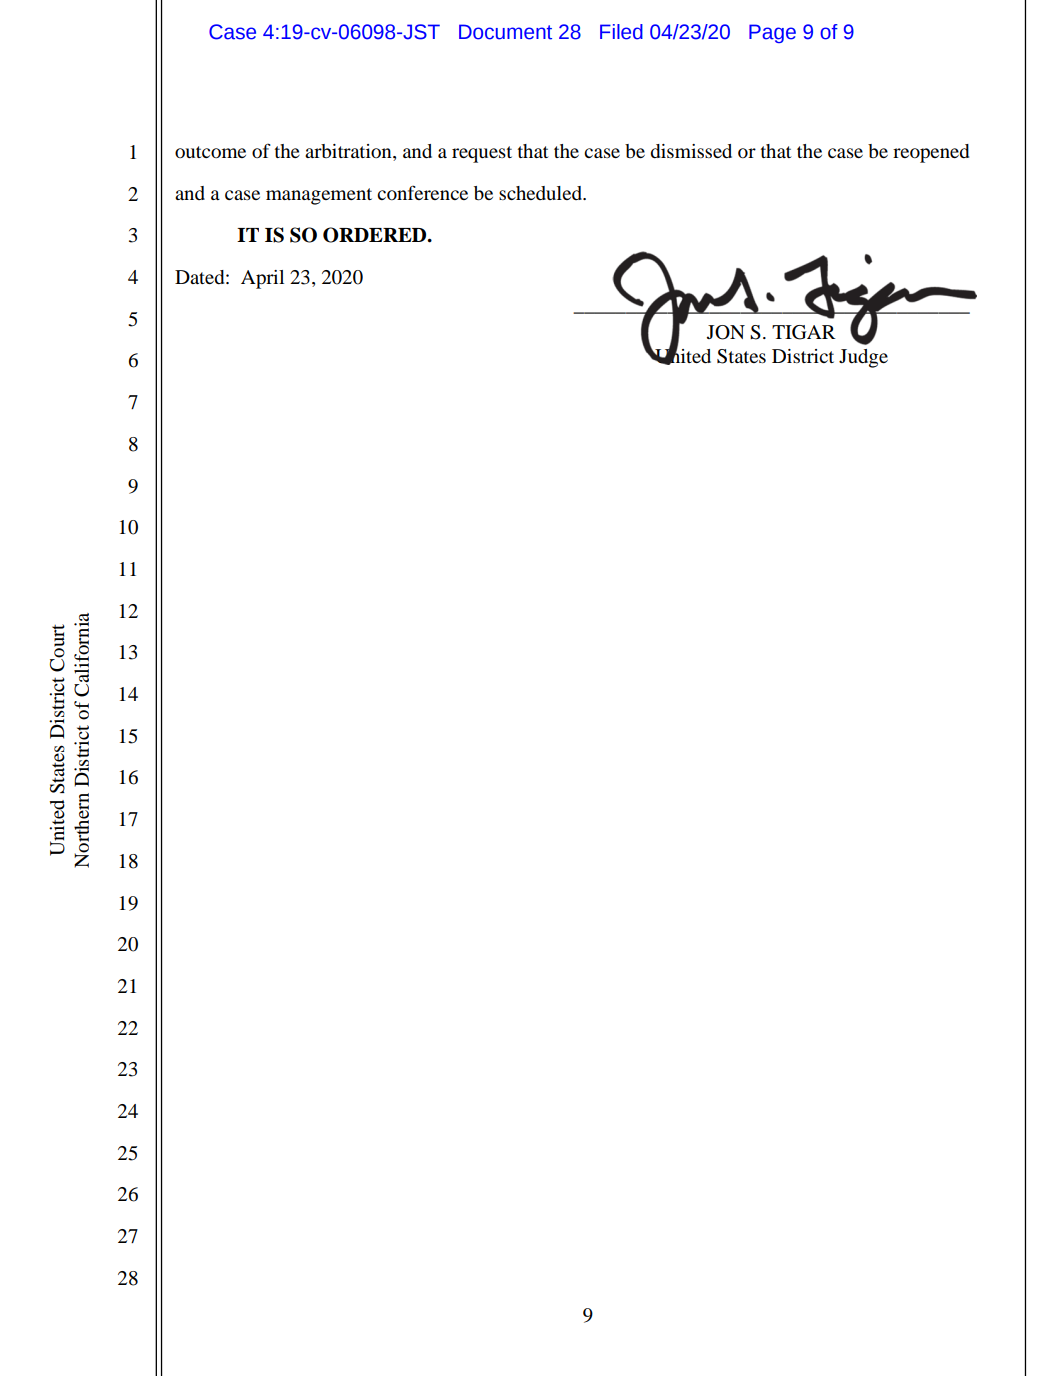  What do you see at coordinates (772, 33) in the screenshot?
I see `Page` at bounding box center [772, 33].
